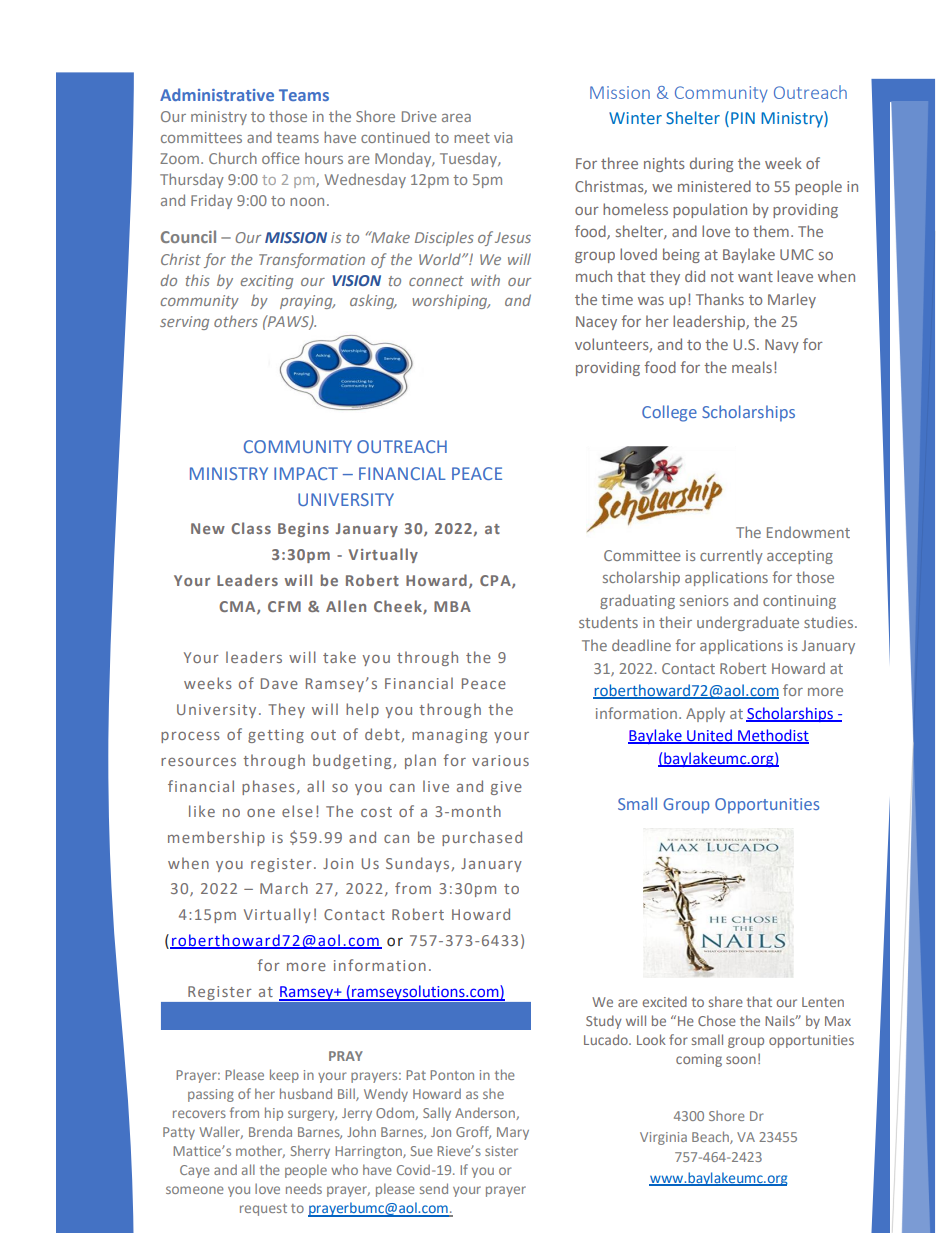 This document has width=952, height=1233. What do you see at coordinates (711, 164) in the document?
I see `during` at bounding box center [711, 164].
